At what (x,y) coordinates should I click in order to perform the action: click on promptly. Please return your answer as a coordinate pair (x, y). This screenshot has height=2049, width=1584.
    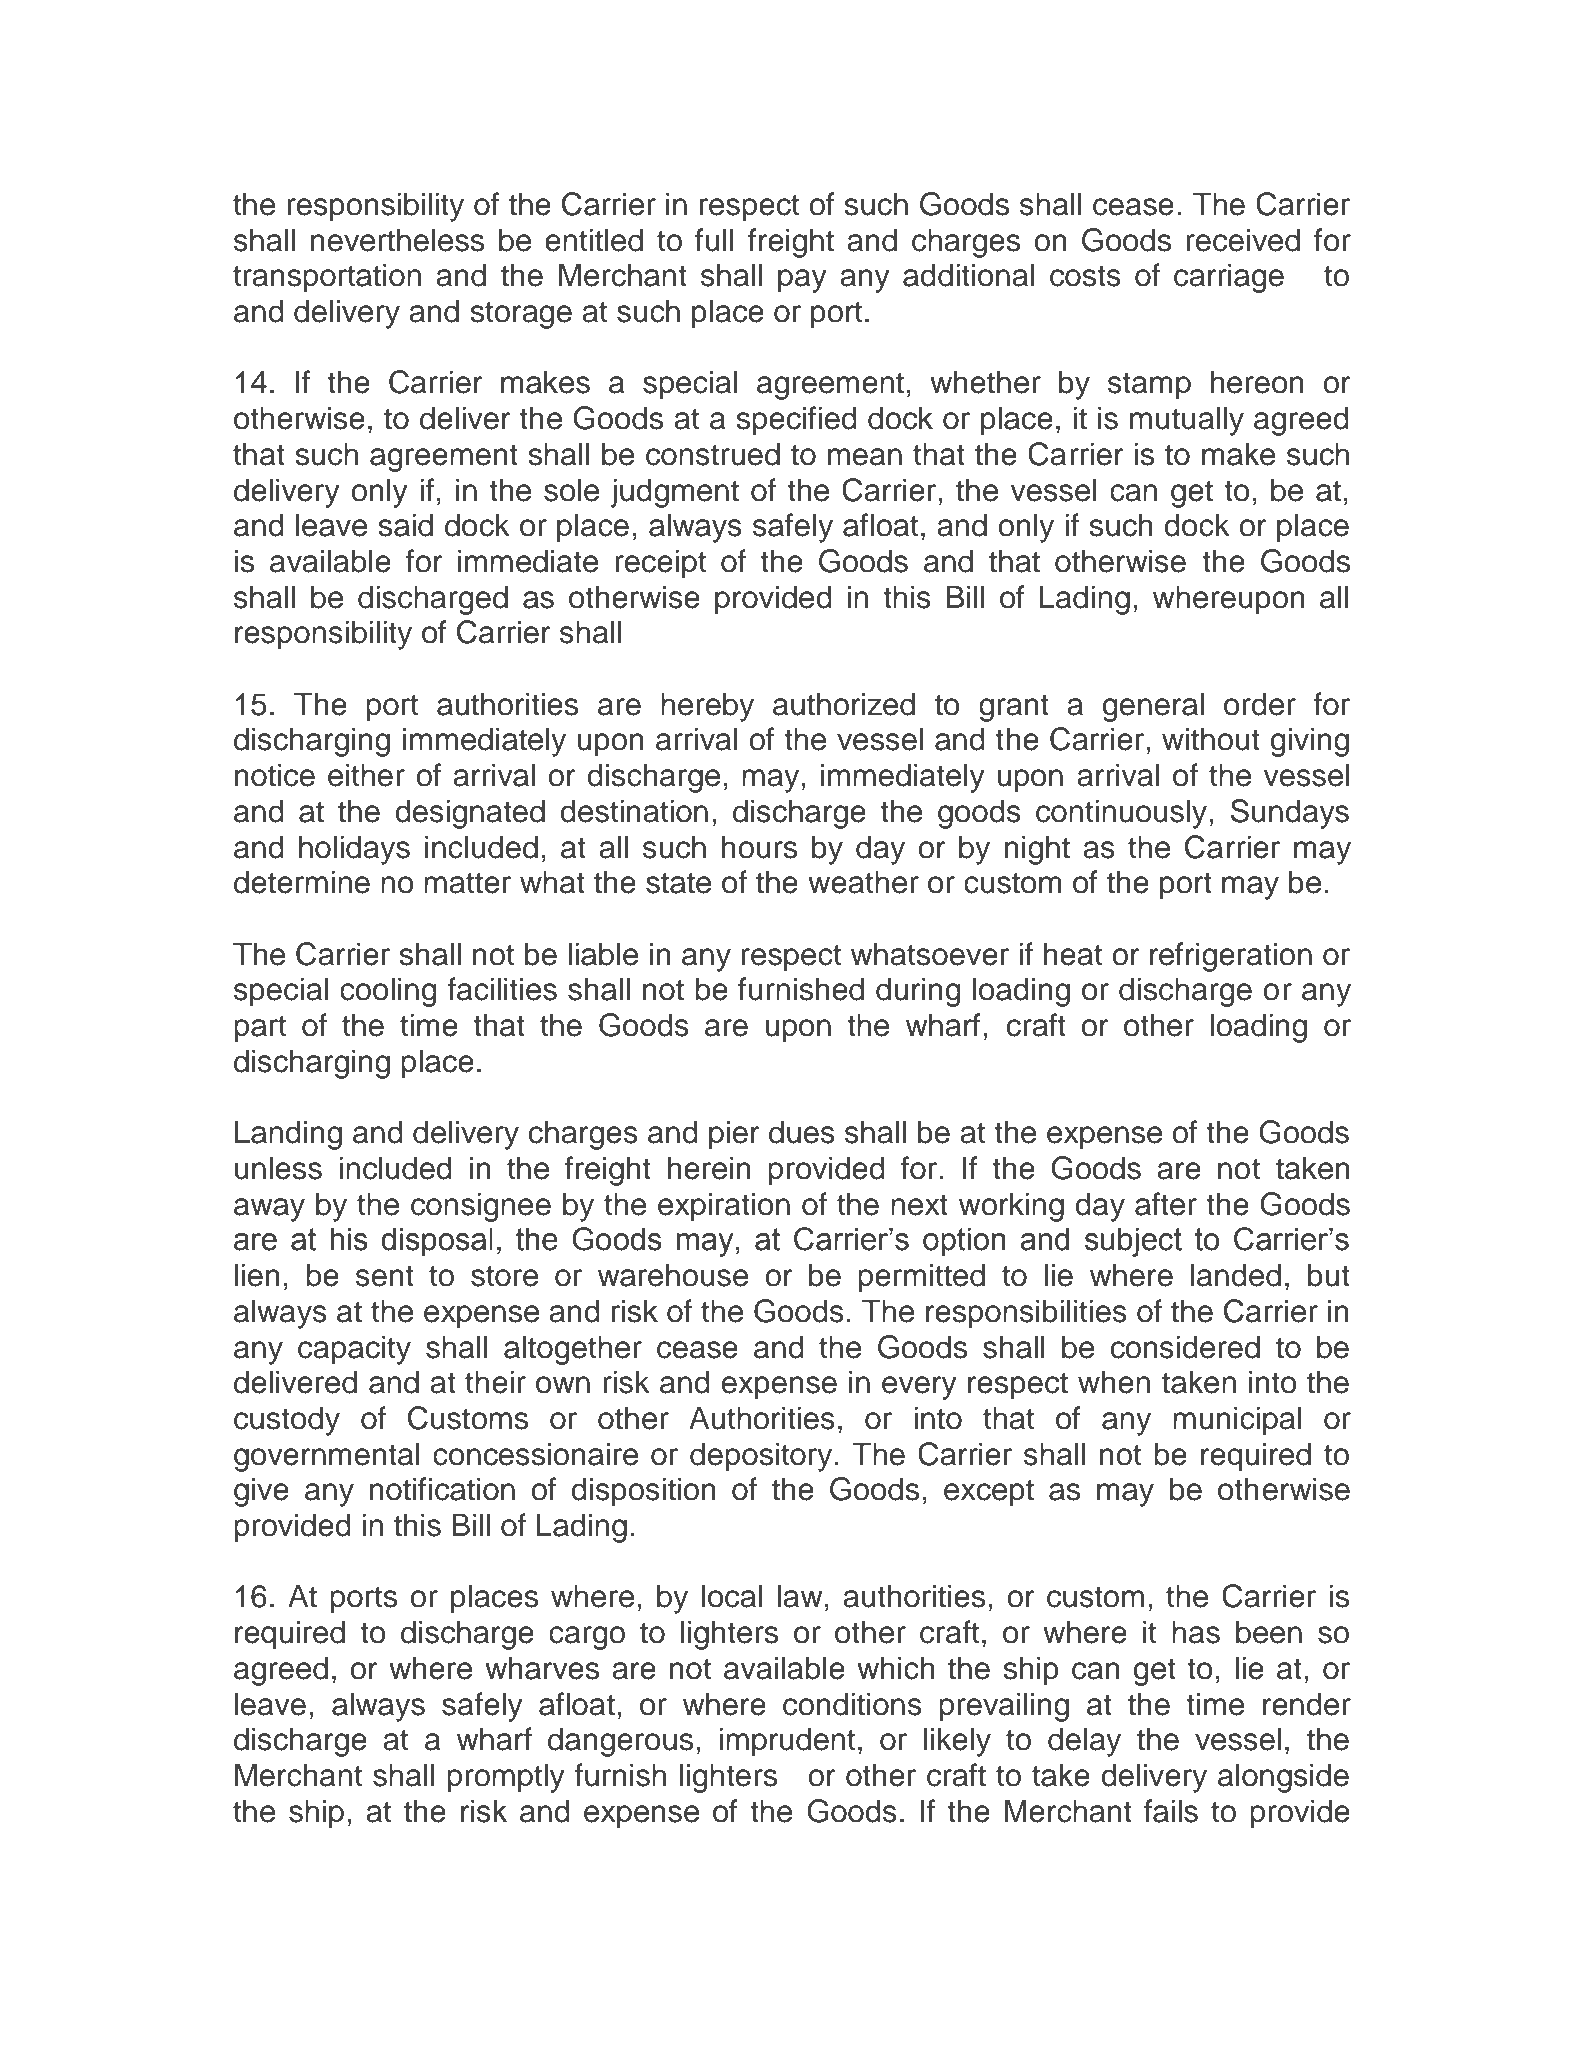
    Looking at the image, I should click on (506, 1778).
